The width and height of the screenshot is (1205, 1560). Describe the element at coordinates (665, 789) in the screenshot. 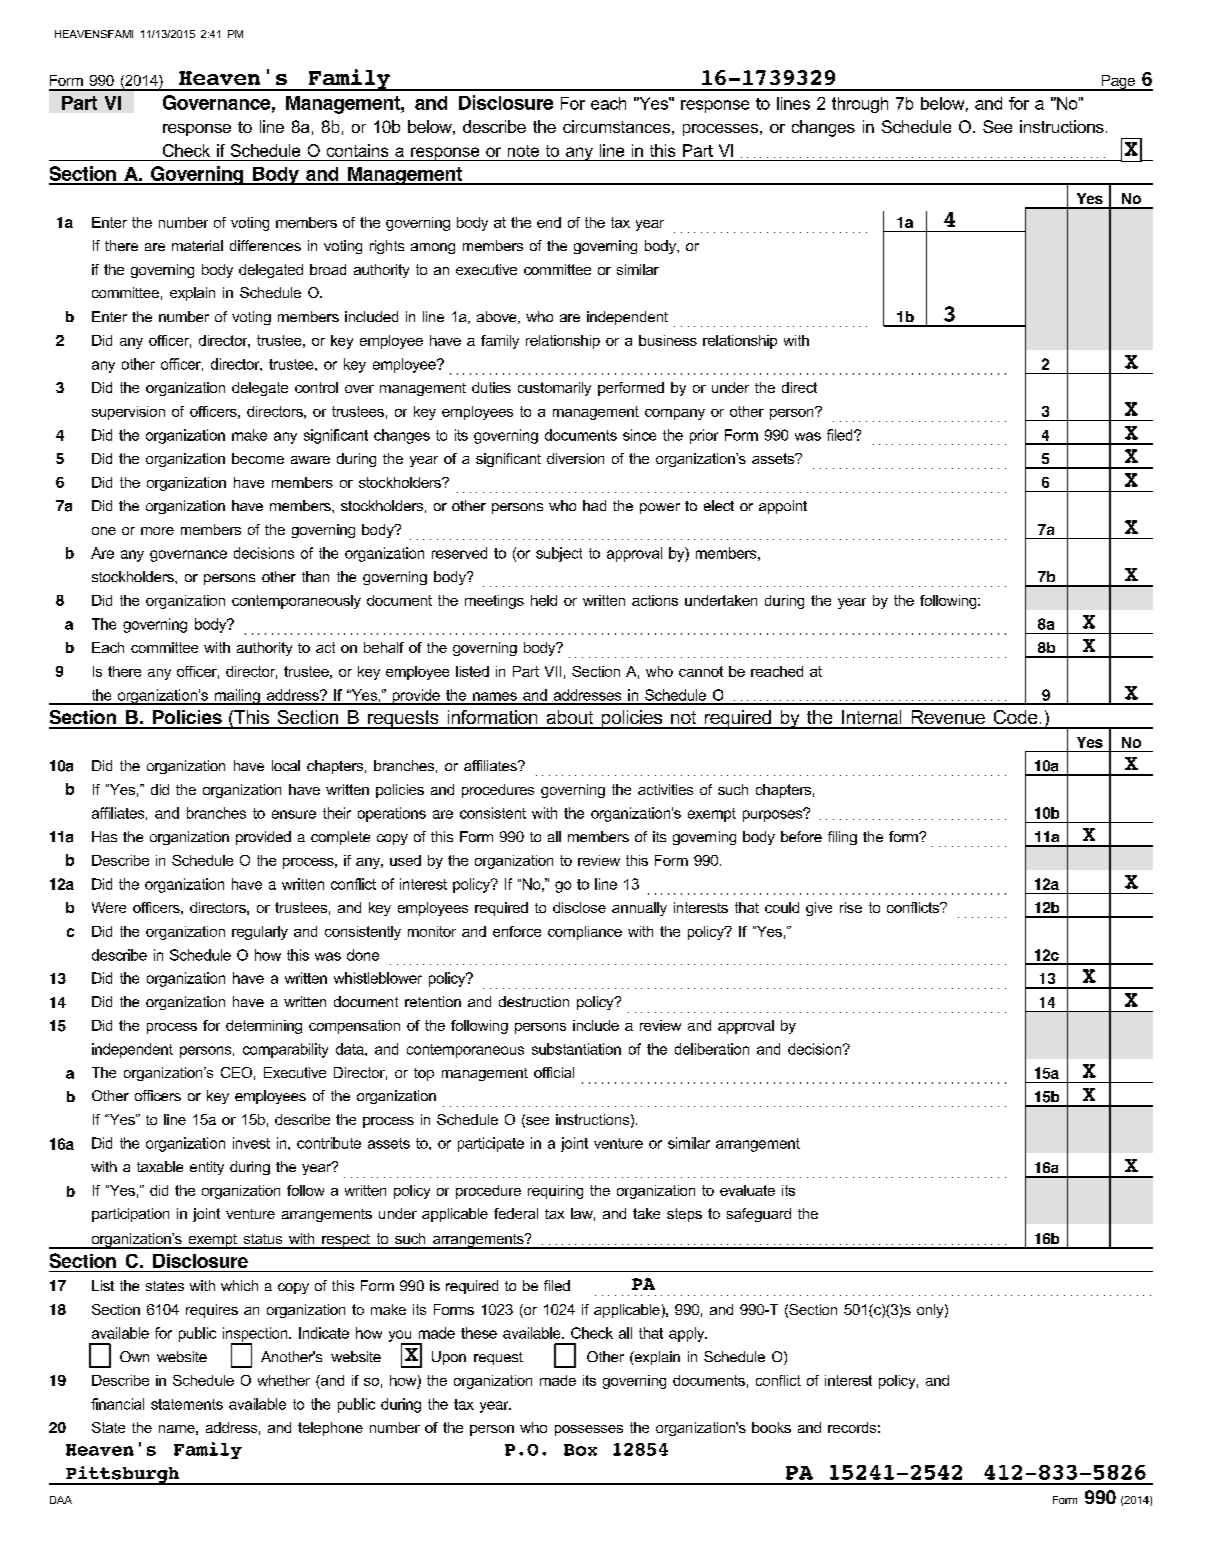

I see `activities` at that location.
